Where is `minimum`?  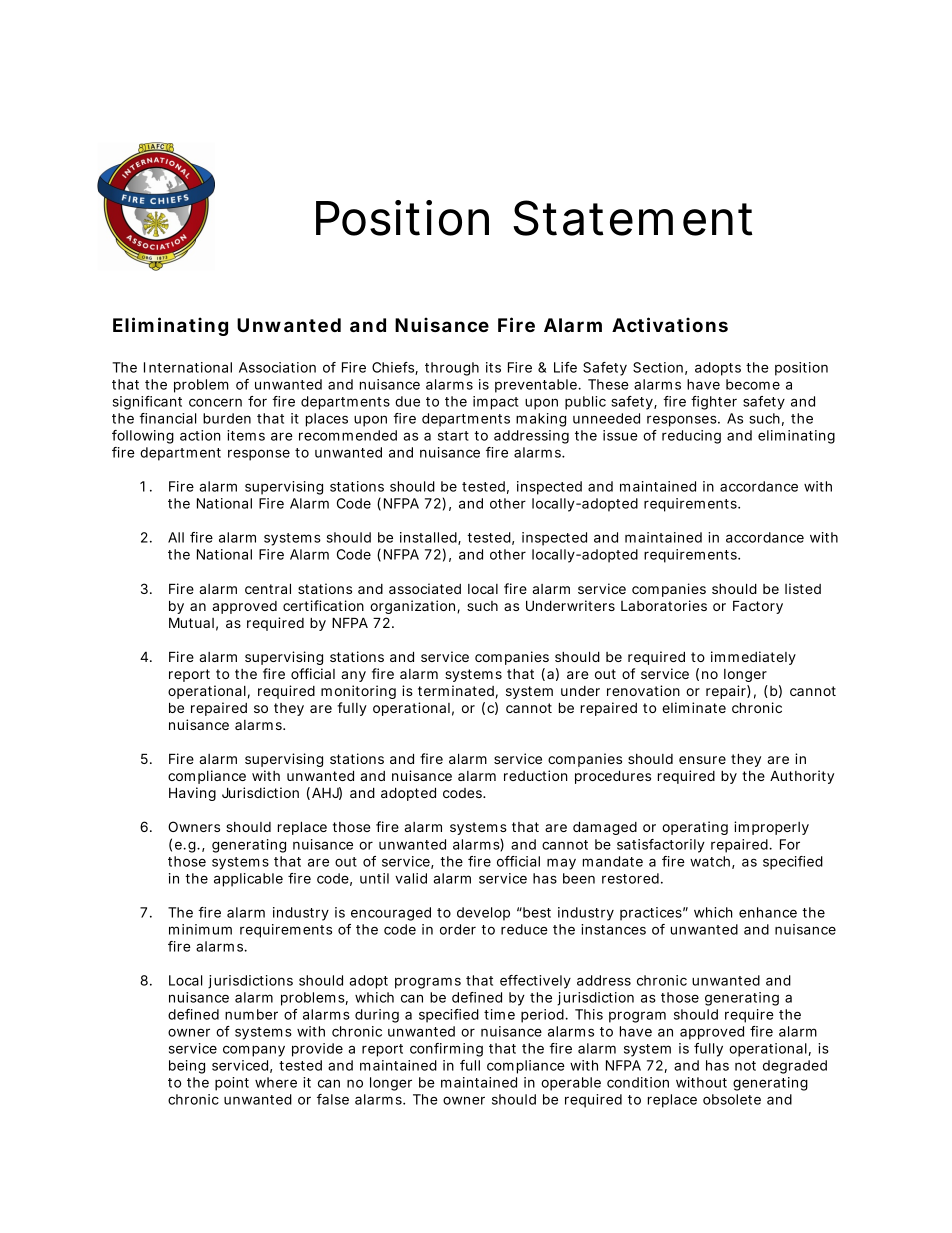 minimum is located at coordinates (200, 929).
